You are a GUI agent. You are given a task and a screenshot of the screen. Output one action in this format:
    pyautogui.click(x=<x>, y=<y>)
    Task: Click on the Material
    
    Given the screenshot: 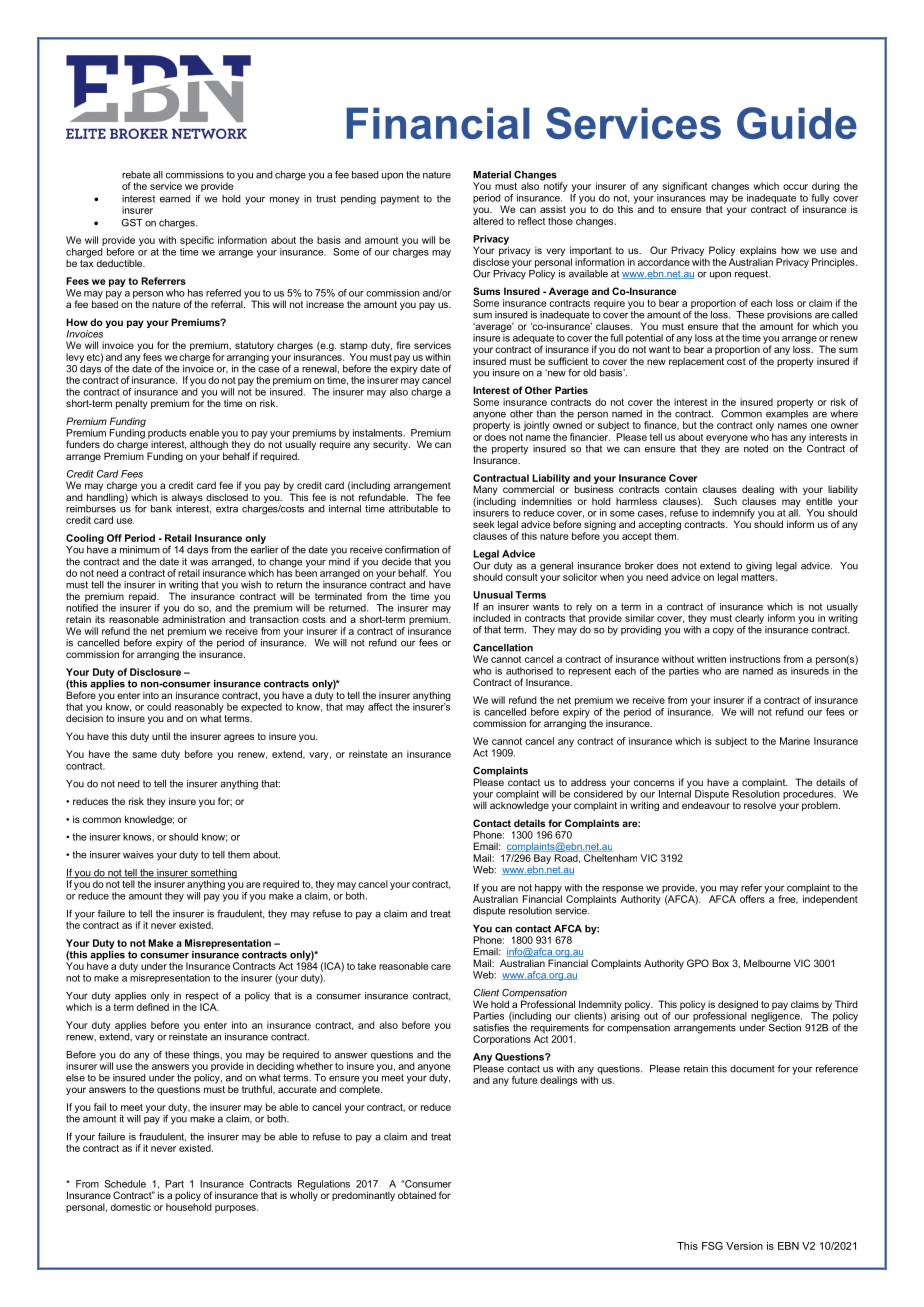 What is the action you would take?
    pyautogui.click(x=492, y=175)
